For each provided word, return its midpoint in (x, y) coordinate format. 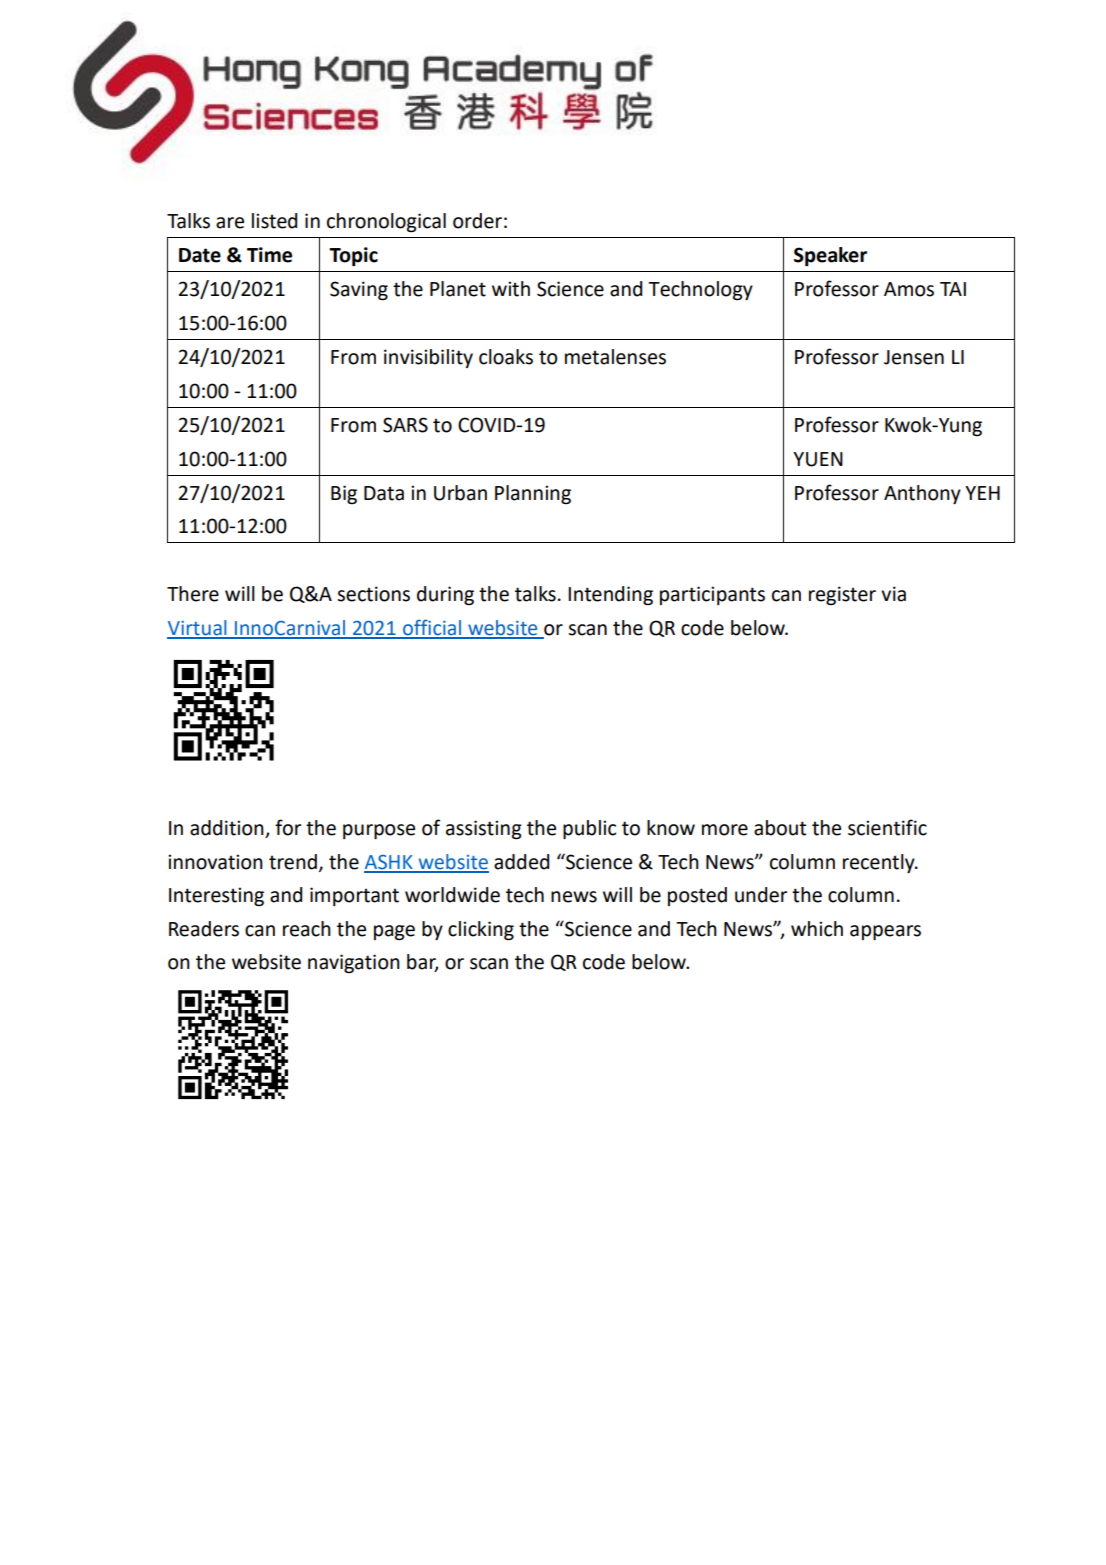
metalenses (615, 357)
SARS (405, 425)
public (589, 829)
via (893, 594)
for (288, 827)
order (477, 221)
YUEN (818, 459)
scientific (887, 827)
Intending (610, 596)
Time (269, 255)
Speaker (830, 257)
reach (307, 929)
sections (373, 594)
